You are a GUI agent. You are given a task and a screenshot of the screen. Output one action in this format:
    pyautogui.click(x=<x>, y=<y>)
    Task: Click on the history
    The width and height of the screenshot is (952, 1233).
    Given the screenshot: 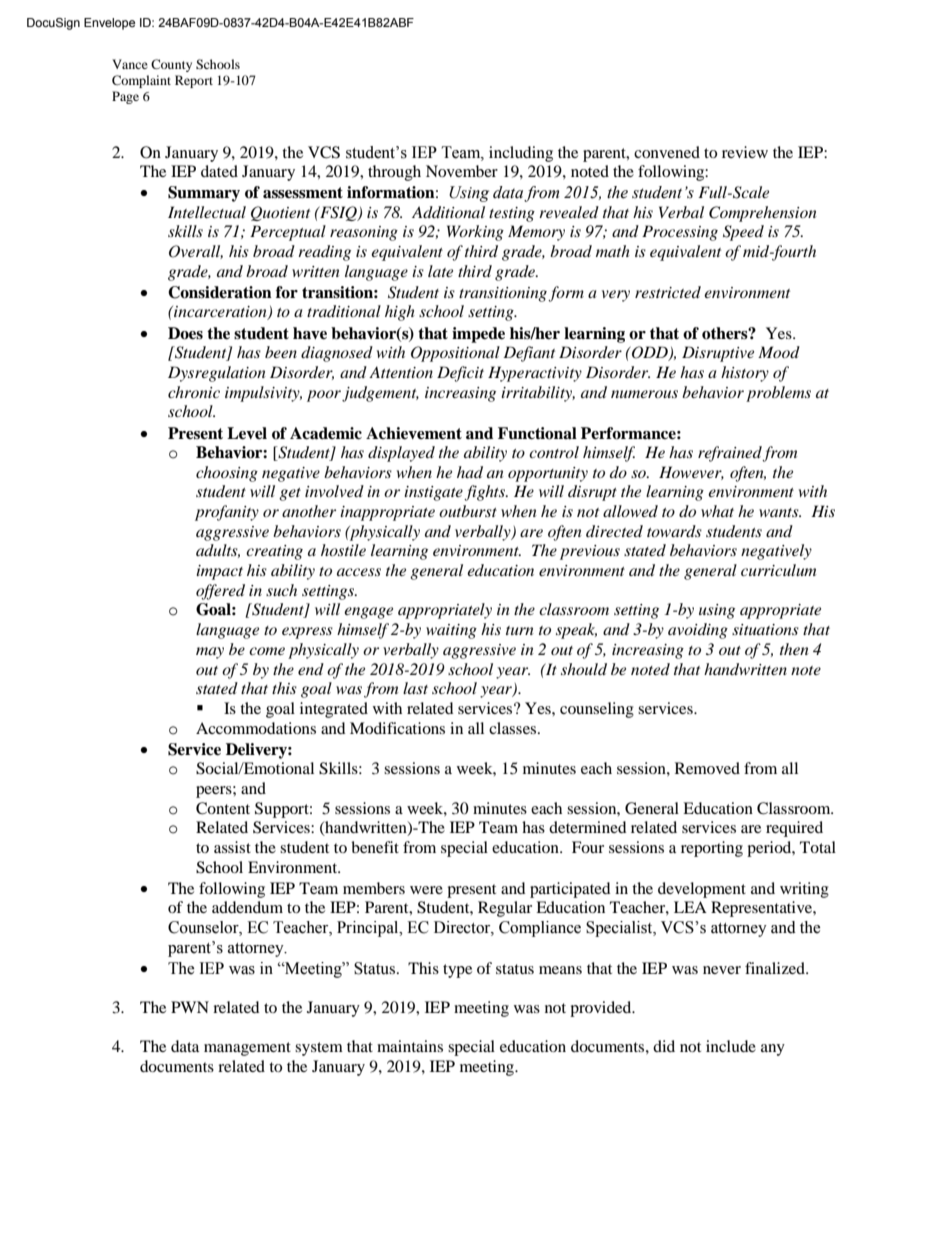 What is the action you would take?
    pyautogui.click(x=745, y=374)
